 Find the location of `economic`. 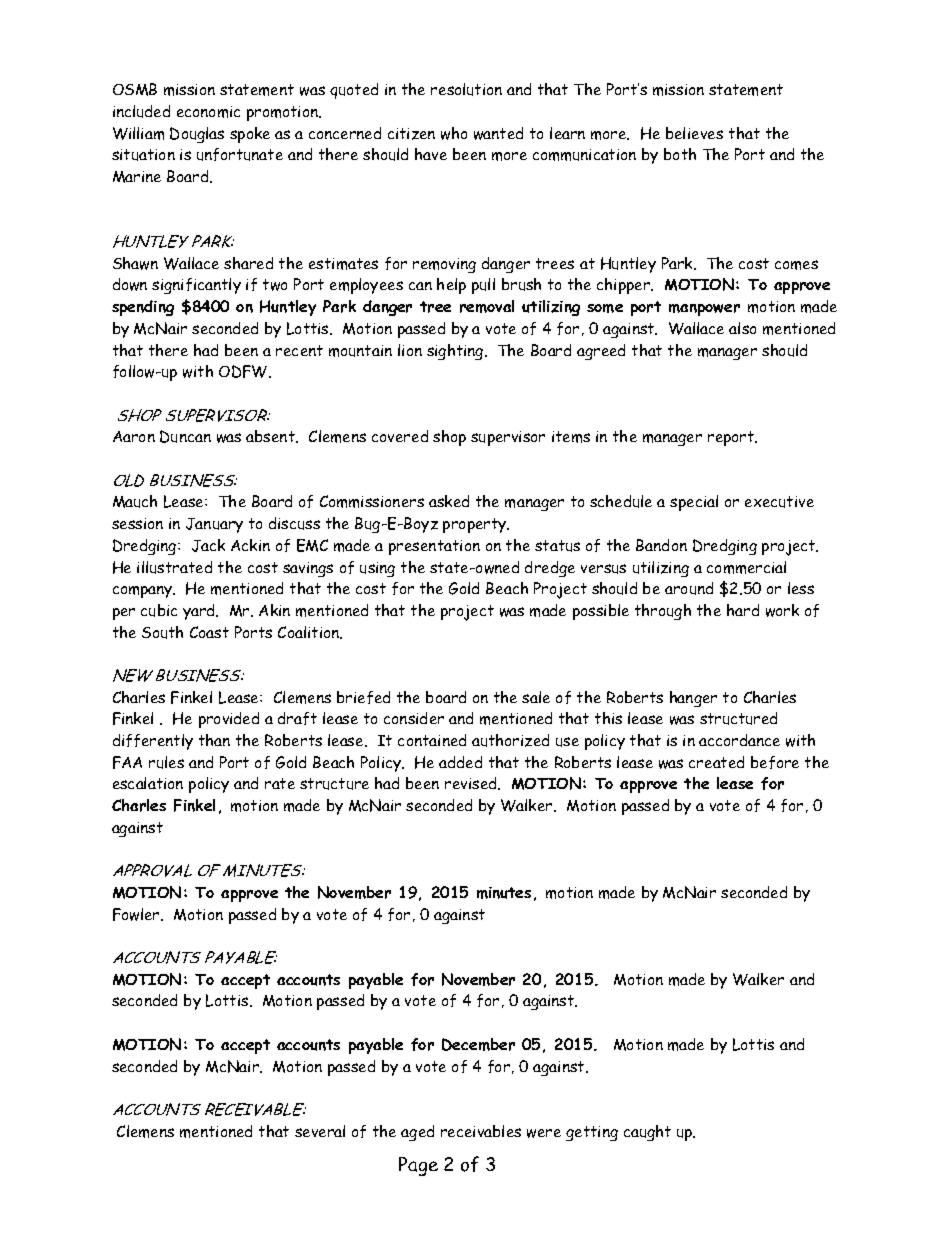

economic is located at coordinates (208, 112).
